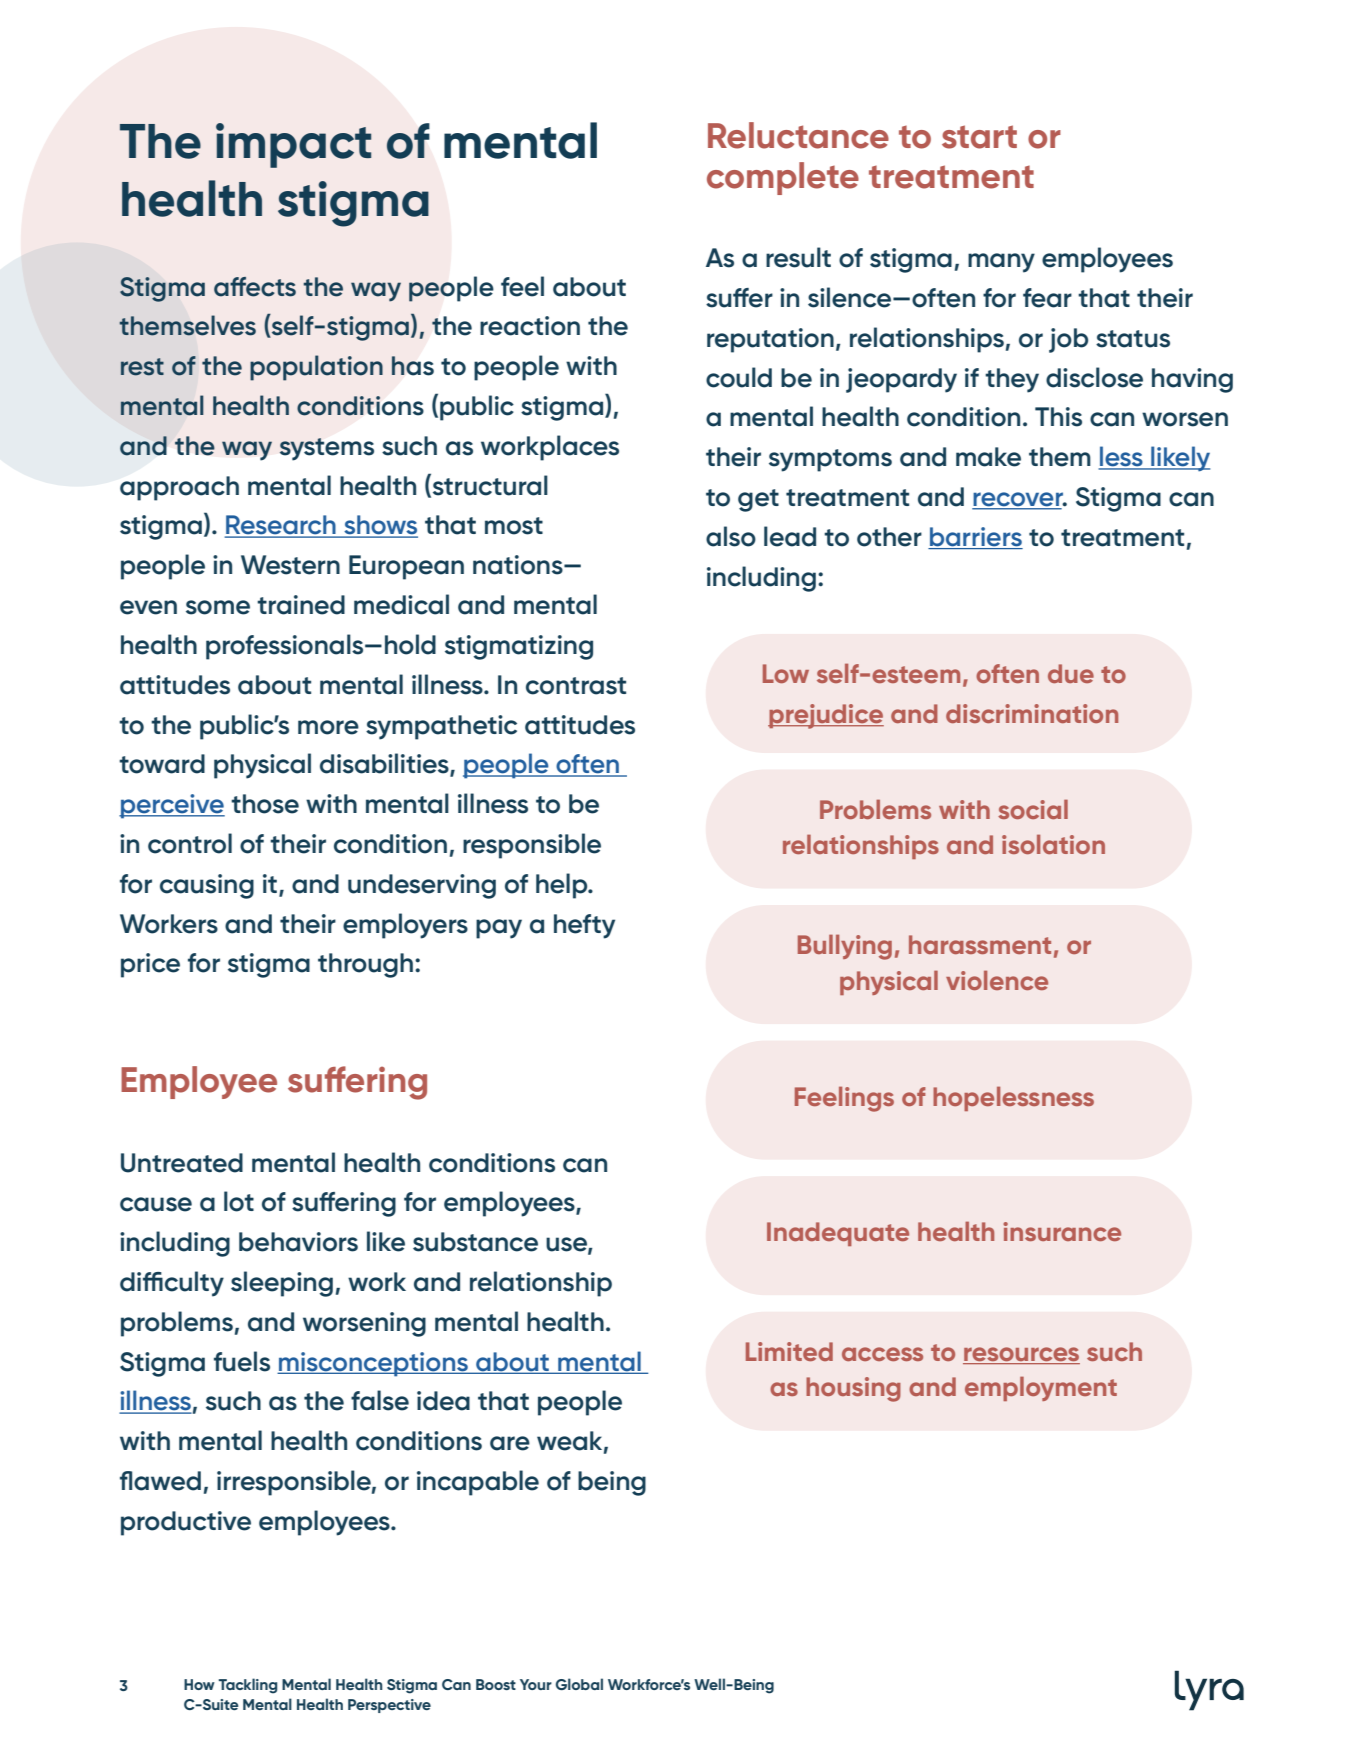  What do you see at coordinates (584, 926) in the image?
I see `hefty` at bounding box center [584, 926].
